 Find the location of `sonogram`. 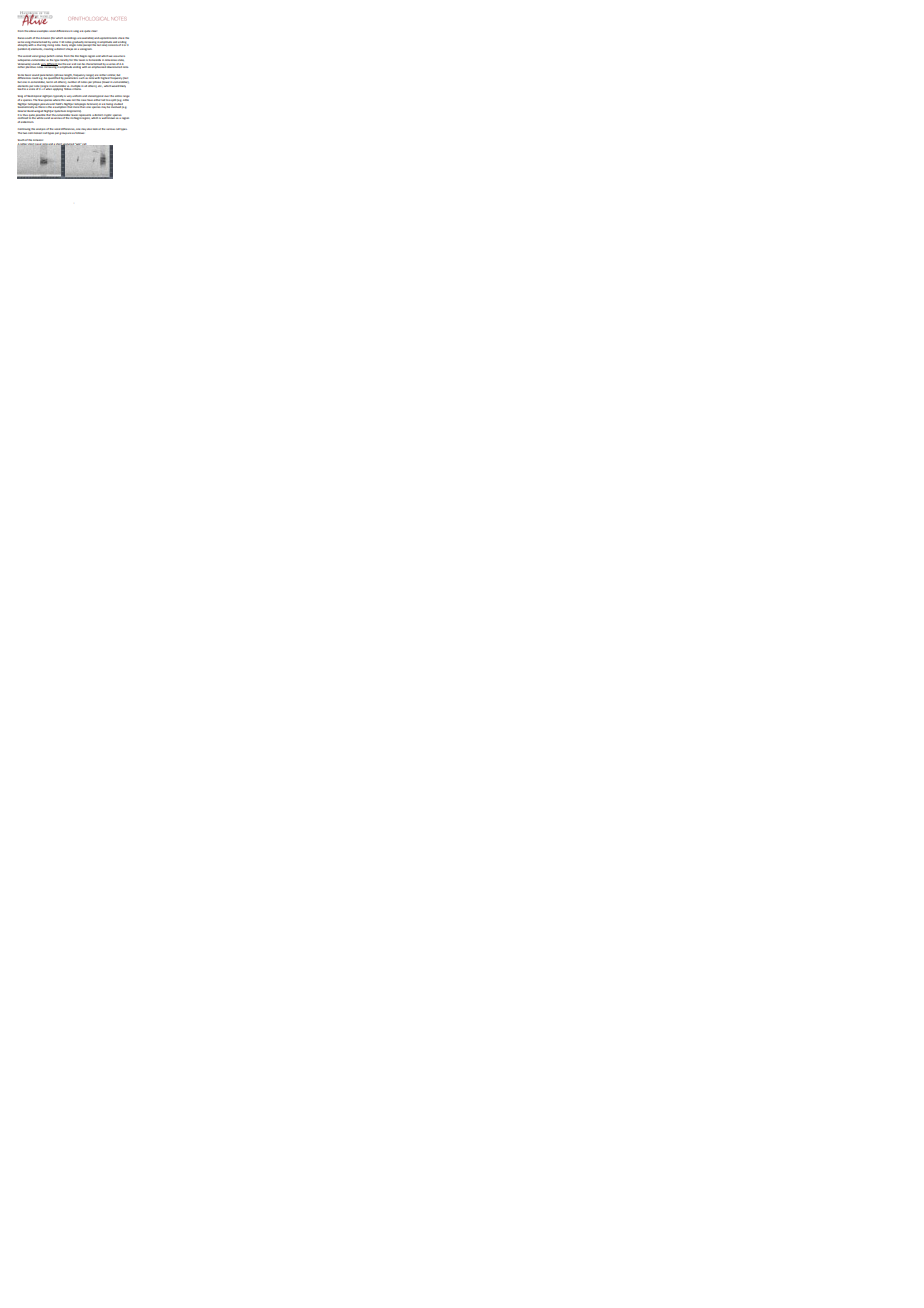

sonogram is located at coordinates (86, 49).
